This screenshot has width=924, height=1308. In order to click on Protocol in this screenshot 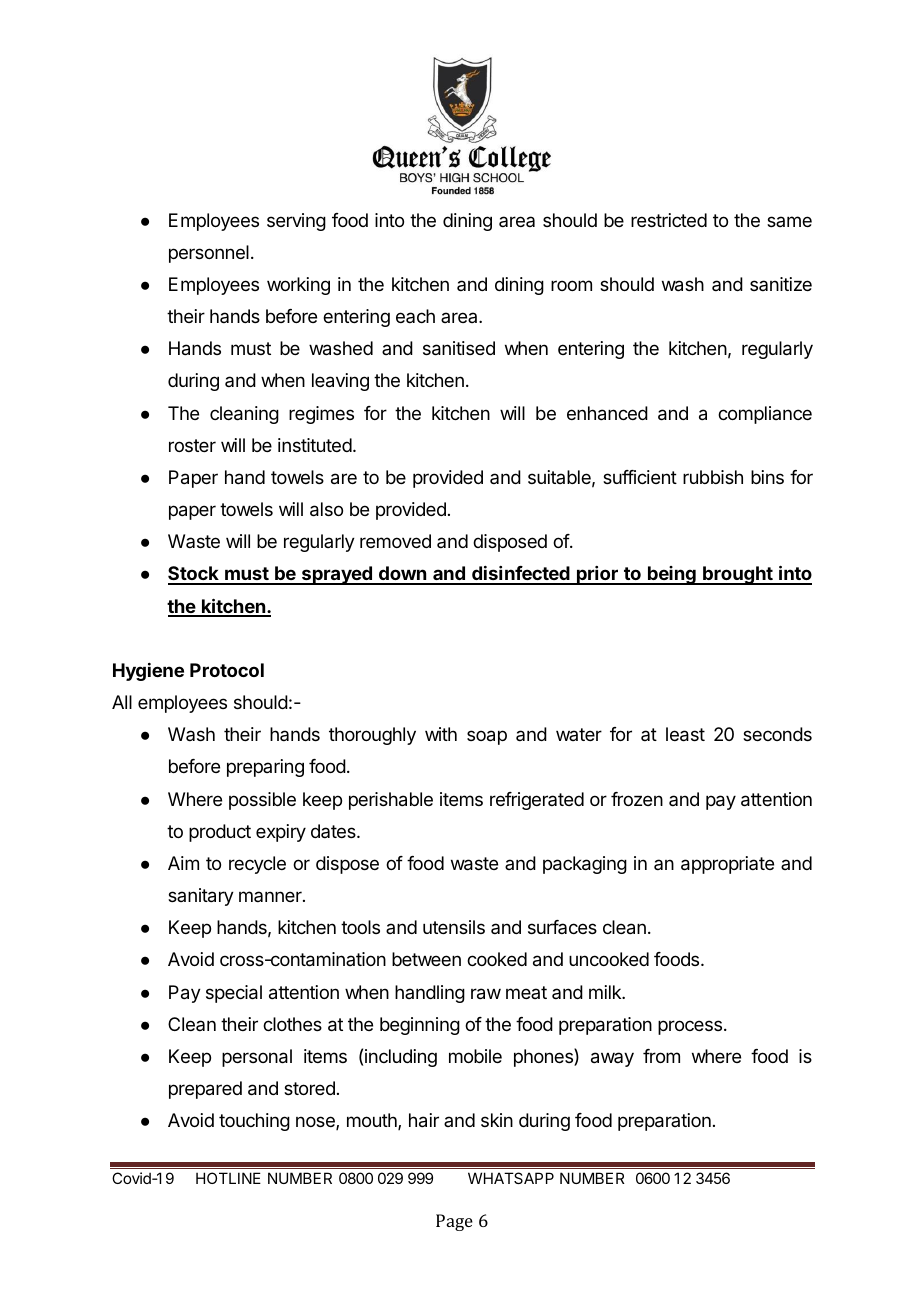, I will do `click(227, 670)`.
